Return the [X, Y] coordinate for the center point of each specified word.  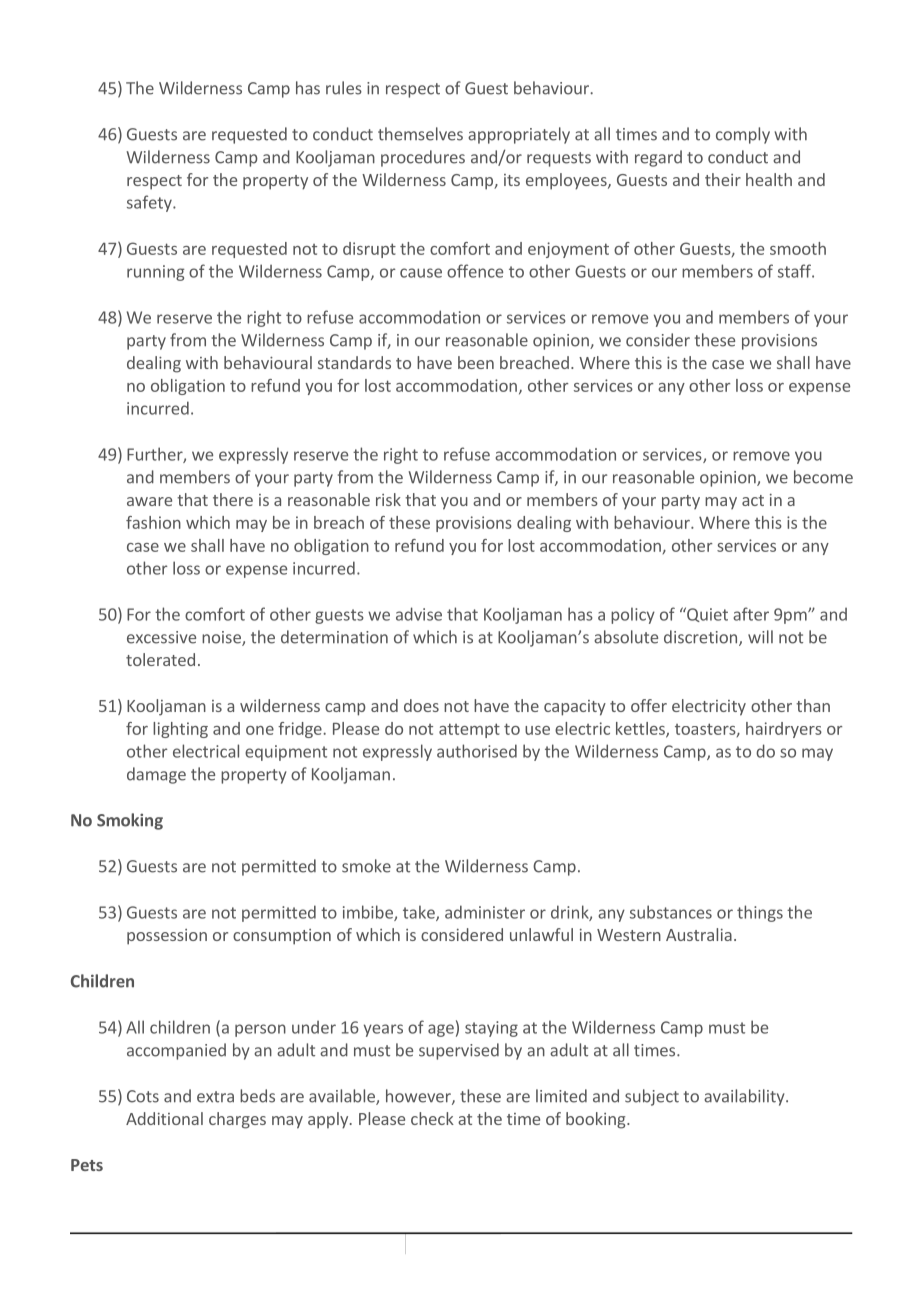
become [823, 477]
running [156, 273]
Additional [164, 1118]
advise [419, 614]
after [751, 614]
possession [167, 937]
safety [150, 203]
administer [485, 912]
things [760, 913]
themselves [420, 134]
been [476, 362]
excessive [161, 637]
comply [743, 135]
